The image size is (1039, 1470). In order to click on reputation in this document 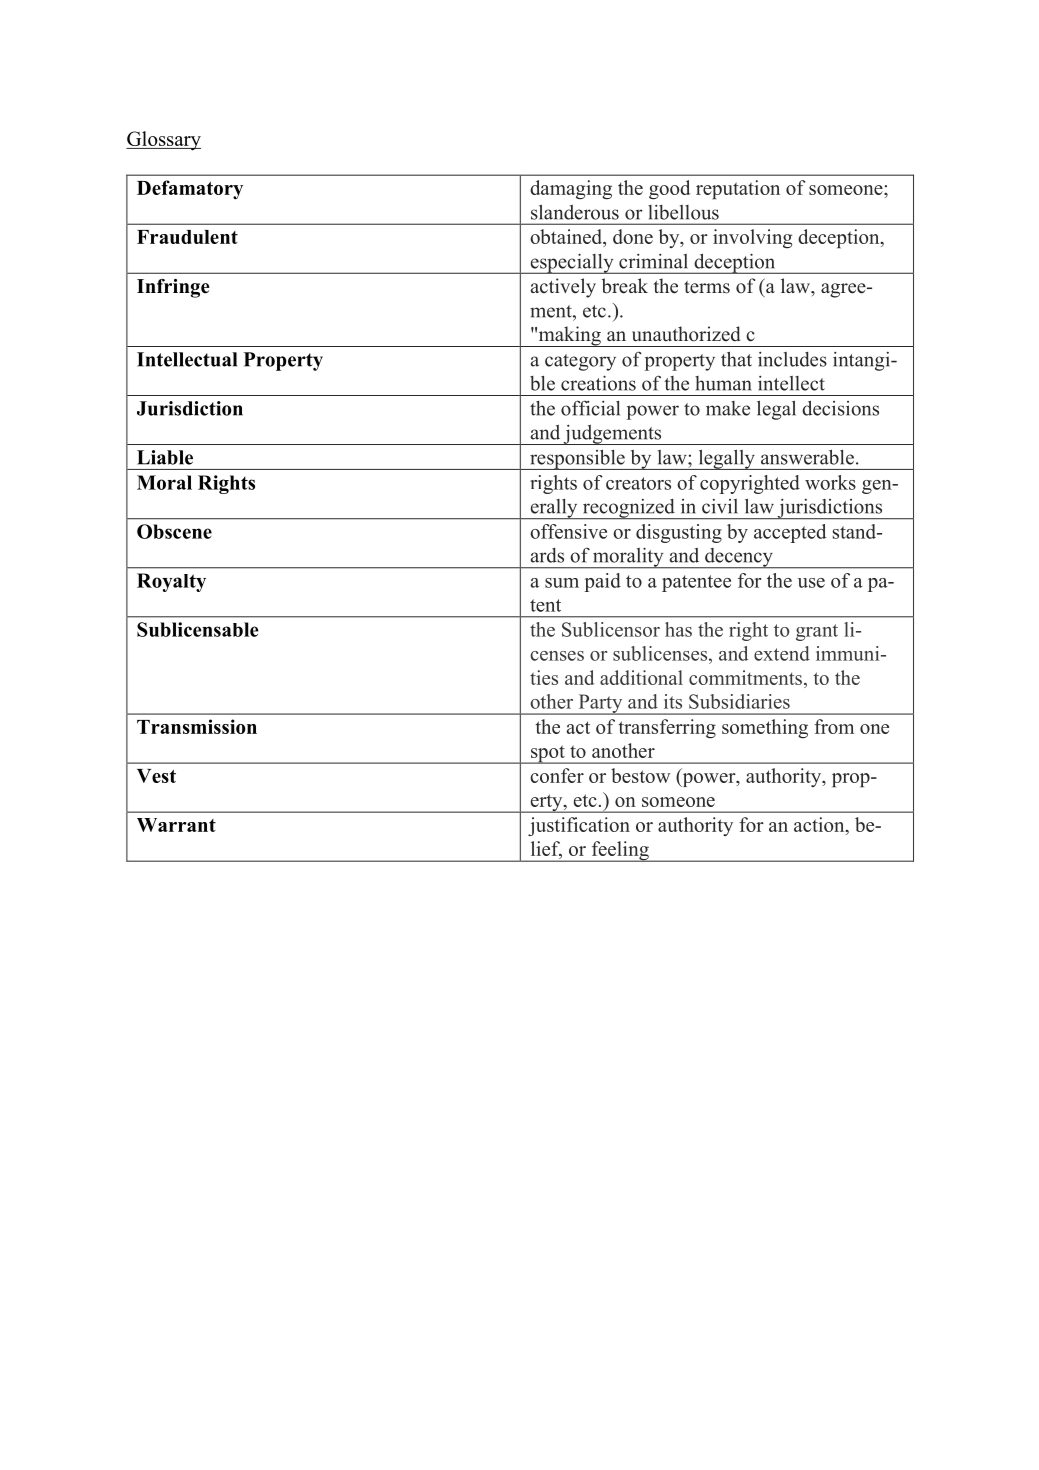, I will do `click(738, 189)`.
